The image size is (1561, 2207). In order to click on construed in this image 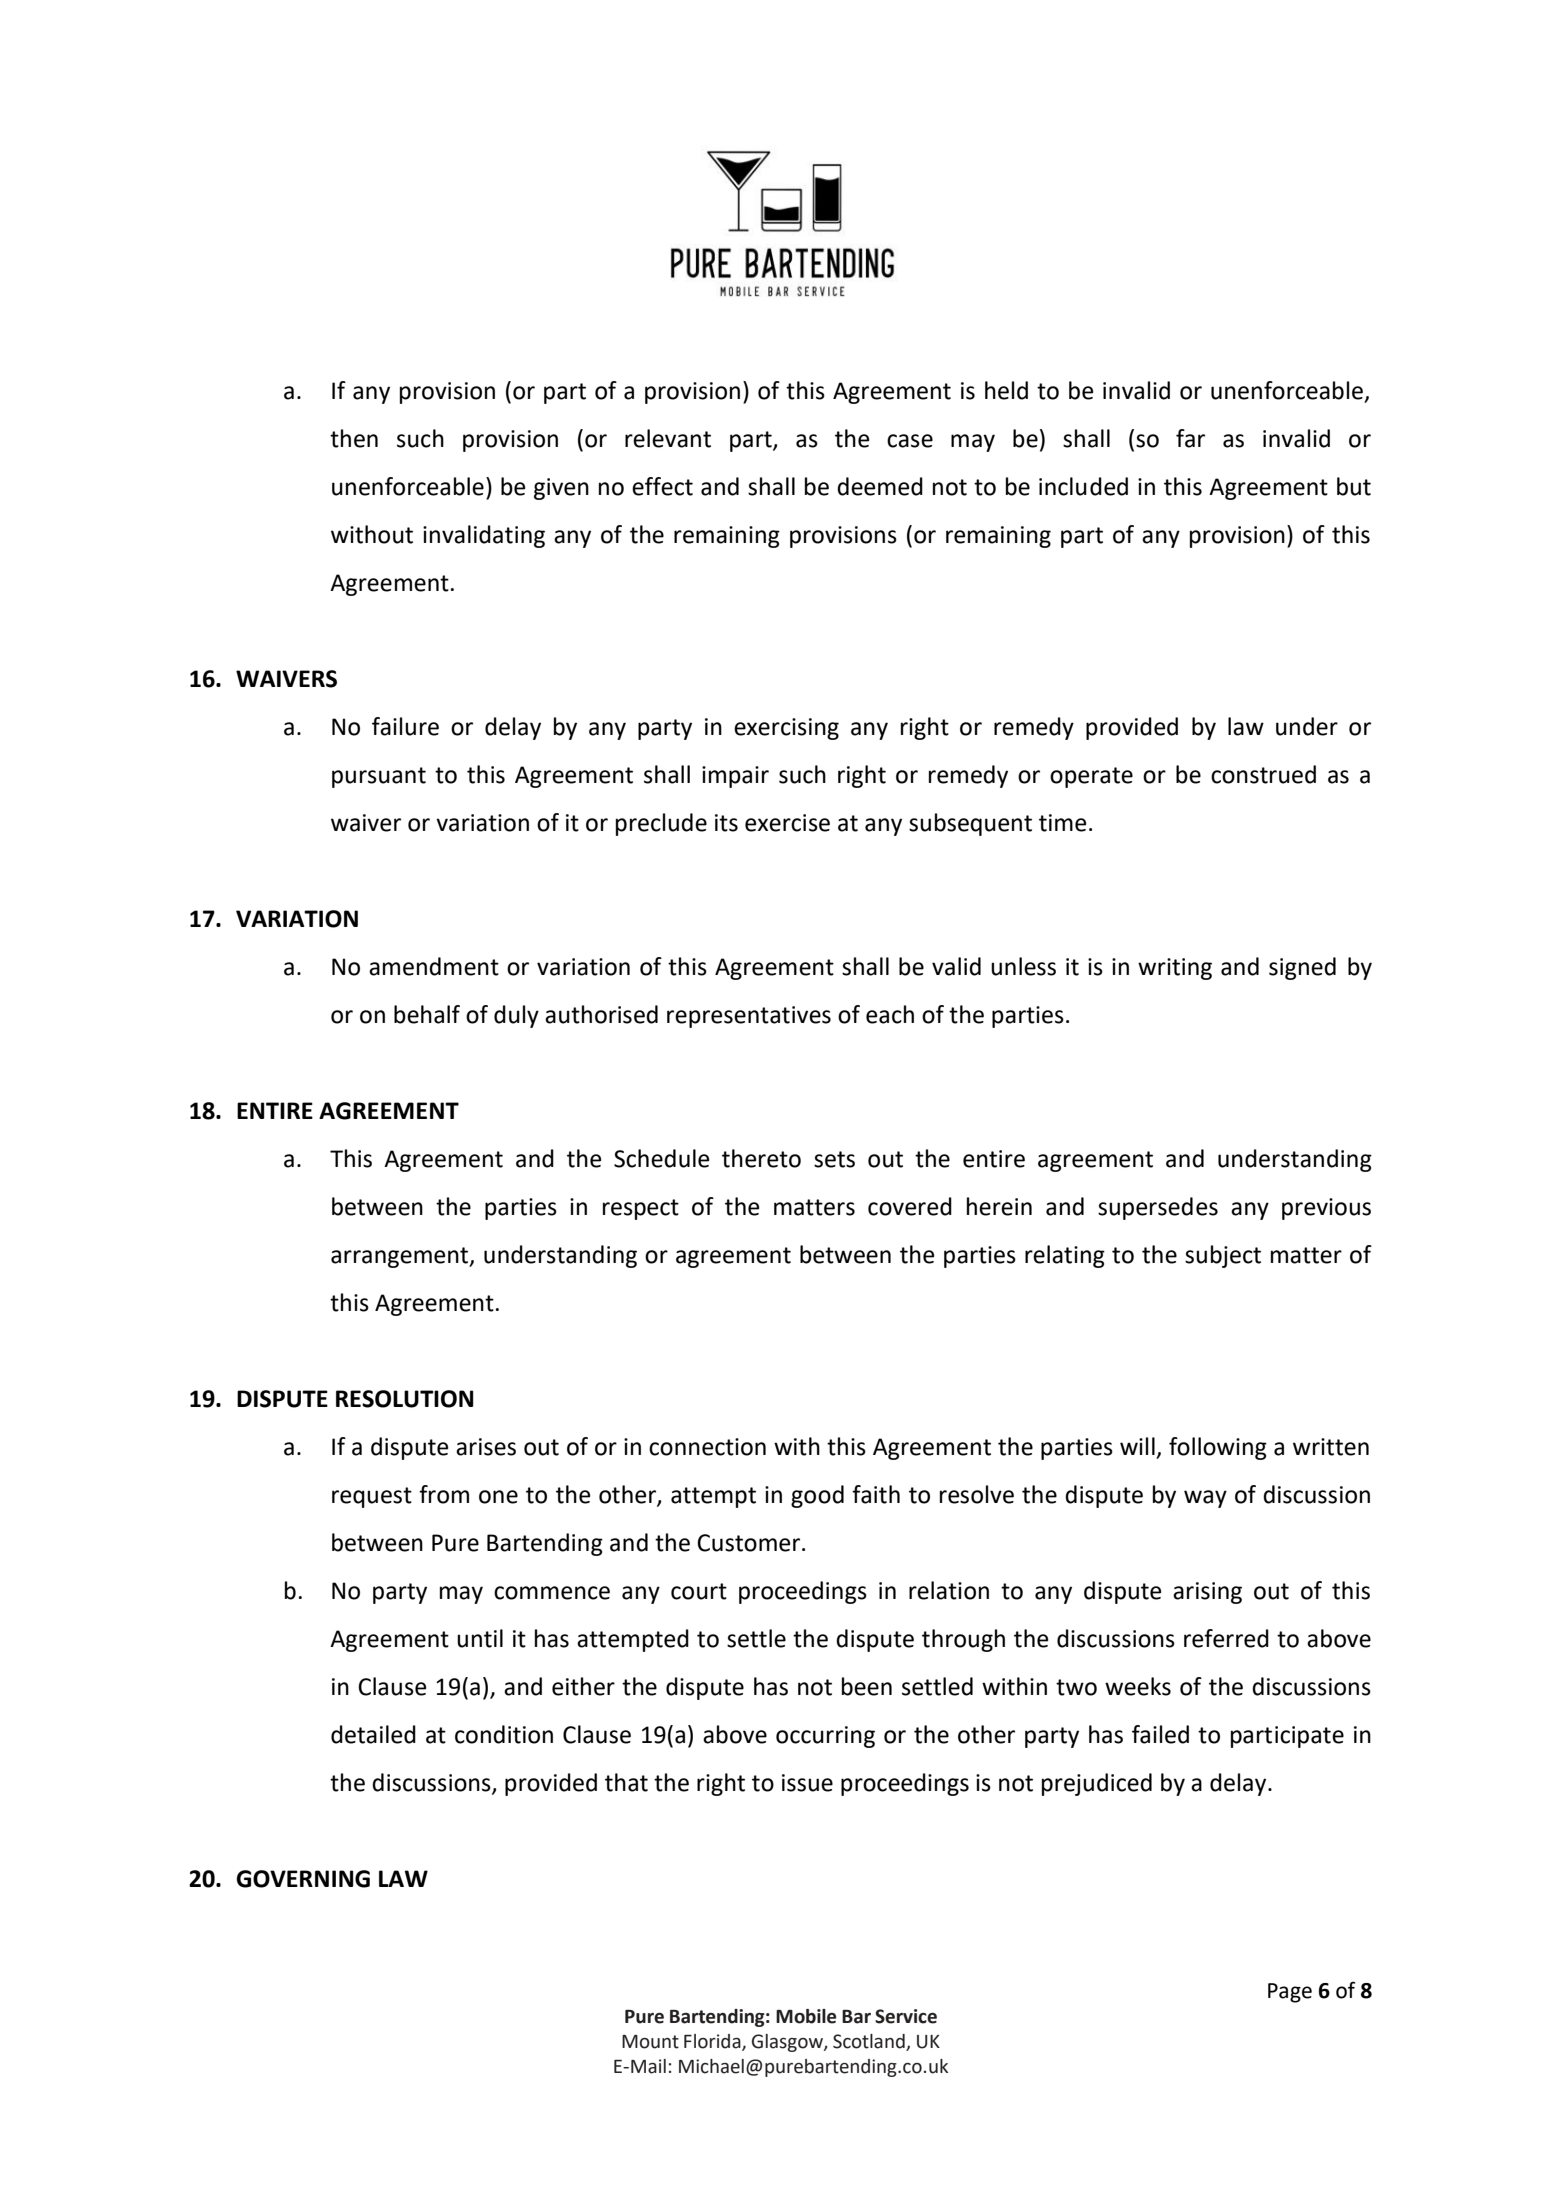, I will do `click(1263, 774)`.
